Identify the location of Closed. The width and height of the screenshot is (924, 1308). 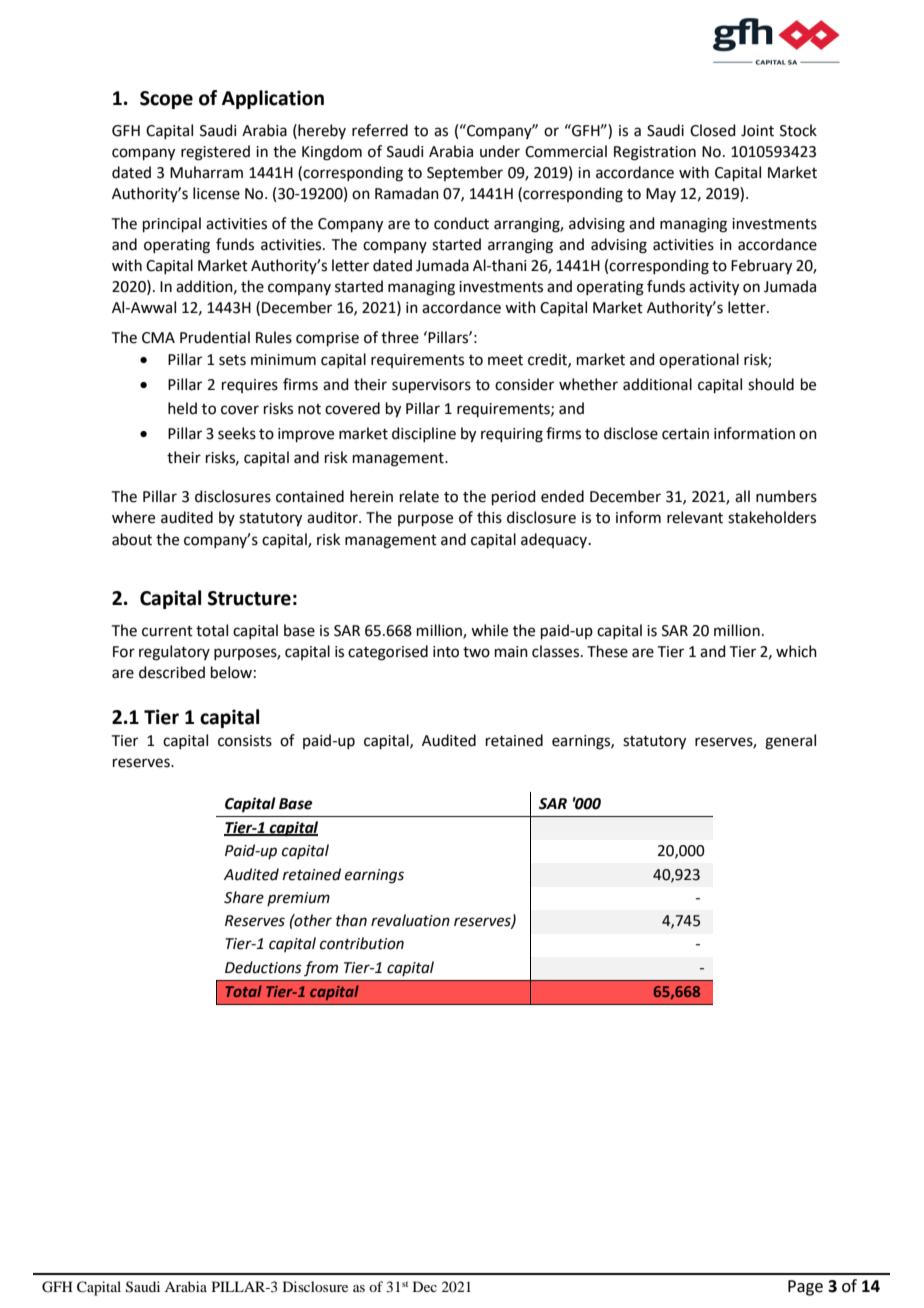
(713, 130).
